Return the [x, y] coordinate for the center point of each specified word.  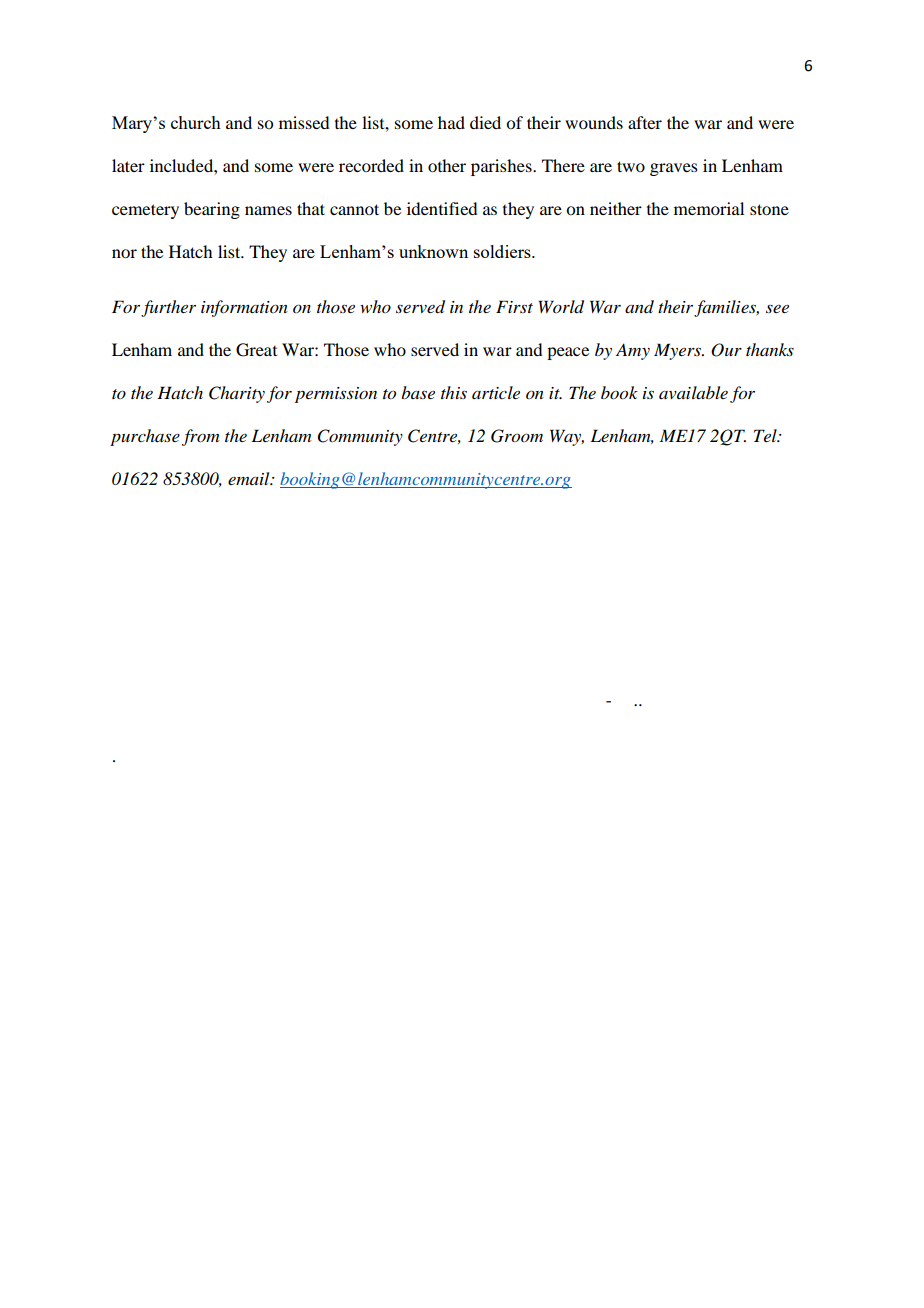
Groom [517, 436]
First [514, 306]
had [451, 122]
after [645, 122]
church [196, 122]
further [168, 308]
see [777, 309]
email [250, 478]
